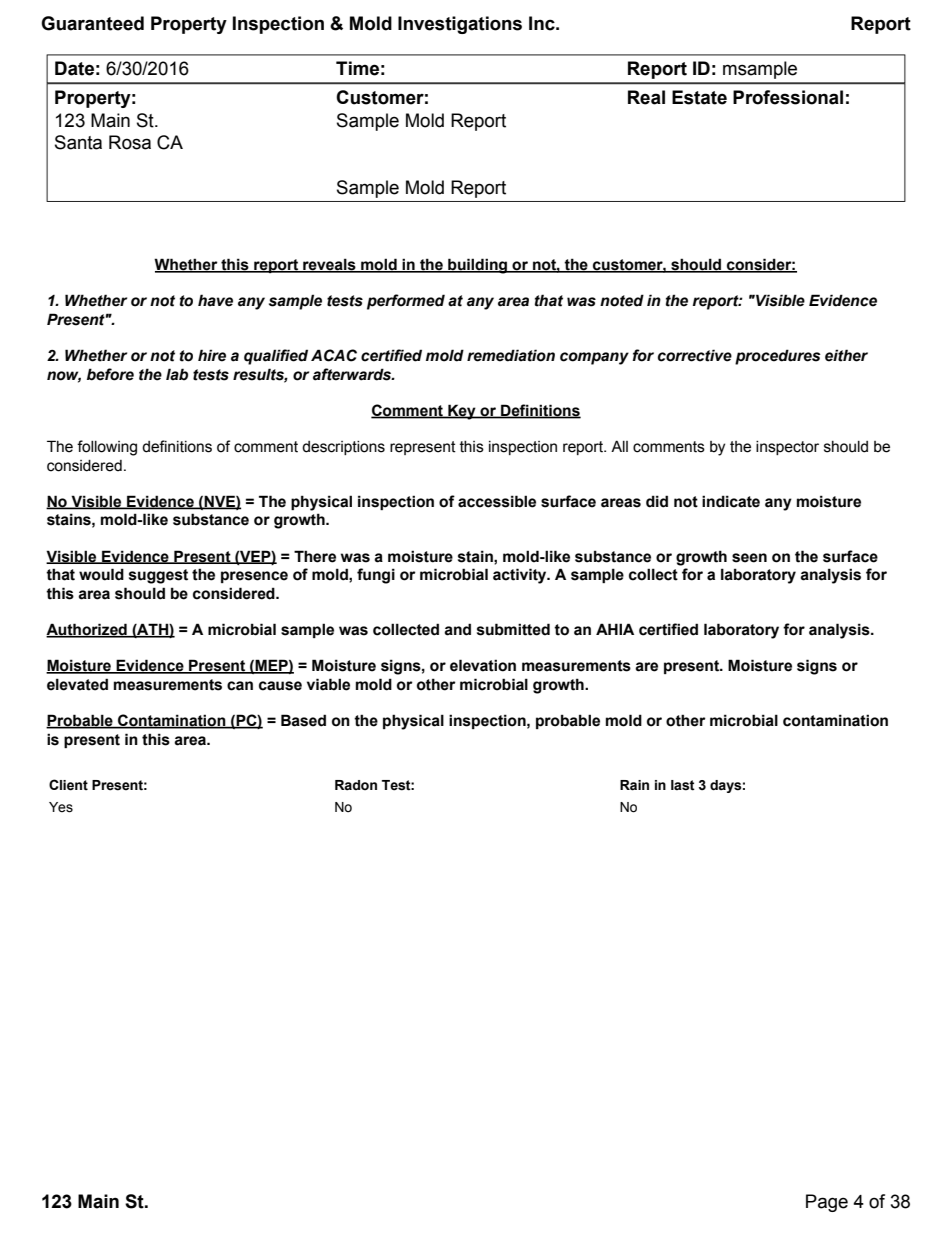 The image size is (952, 1233). I want to click on following, so click(107, 448).
